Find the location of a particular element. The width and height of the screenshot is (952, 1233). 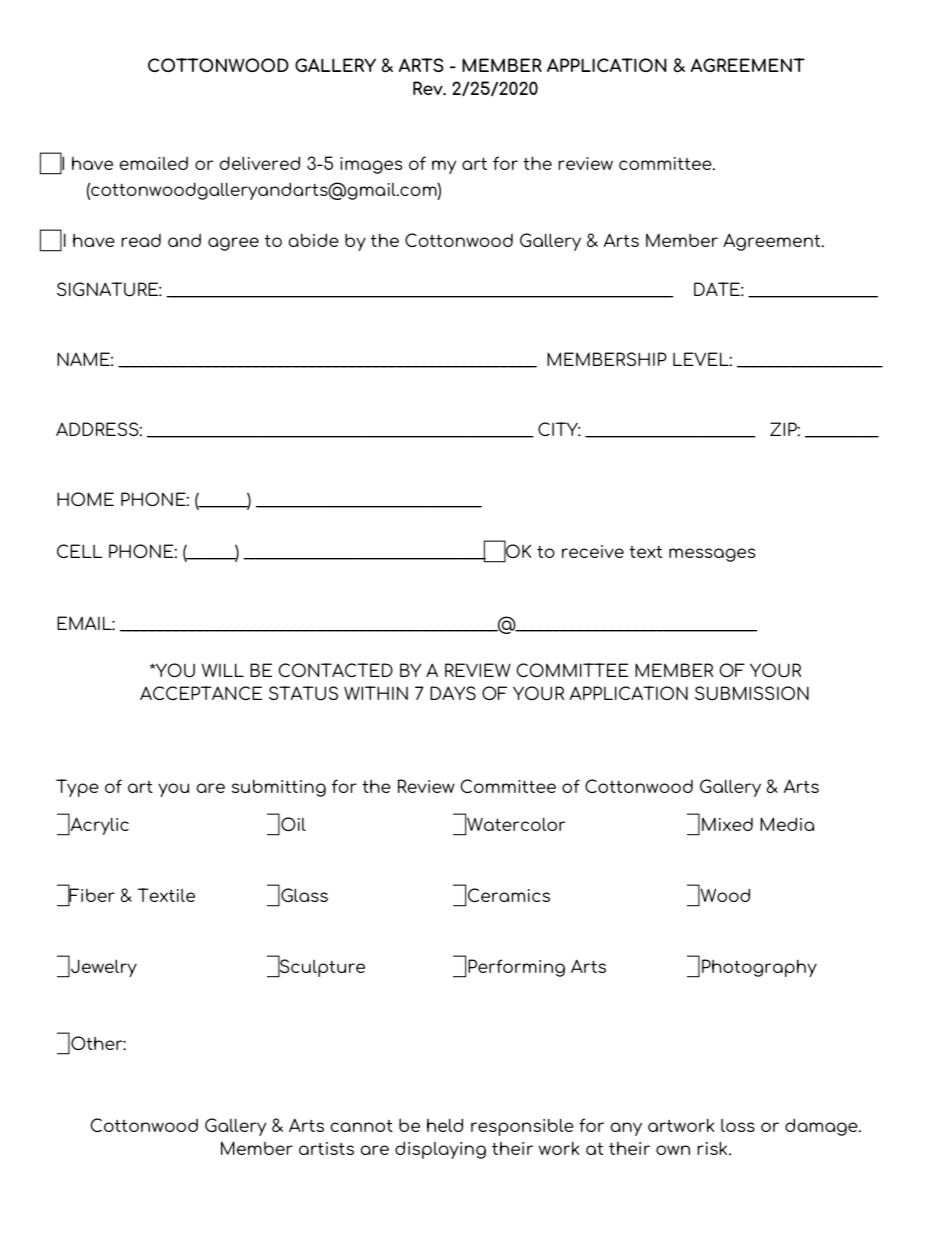

read is located at coordinates (141, 240).
